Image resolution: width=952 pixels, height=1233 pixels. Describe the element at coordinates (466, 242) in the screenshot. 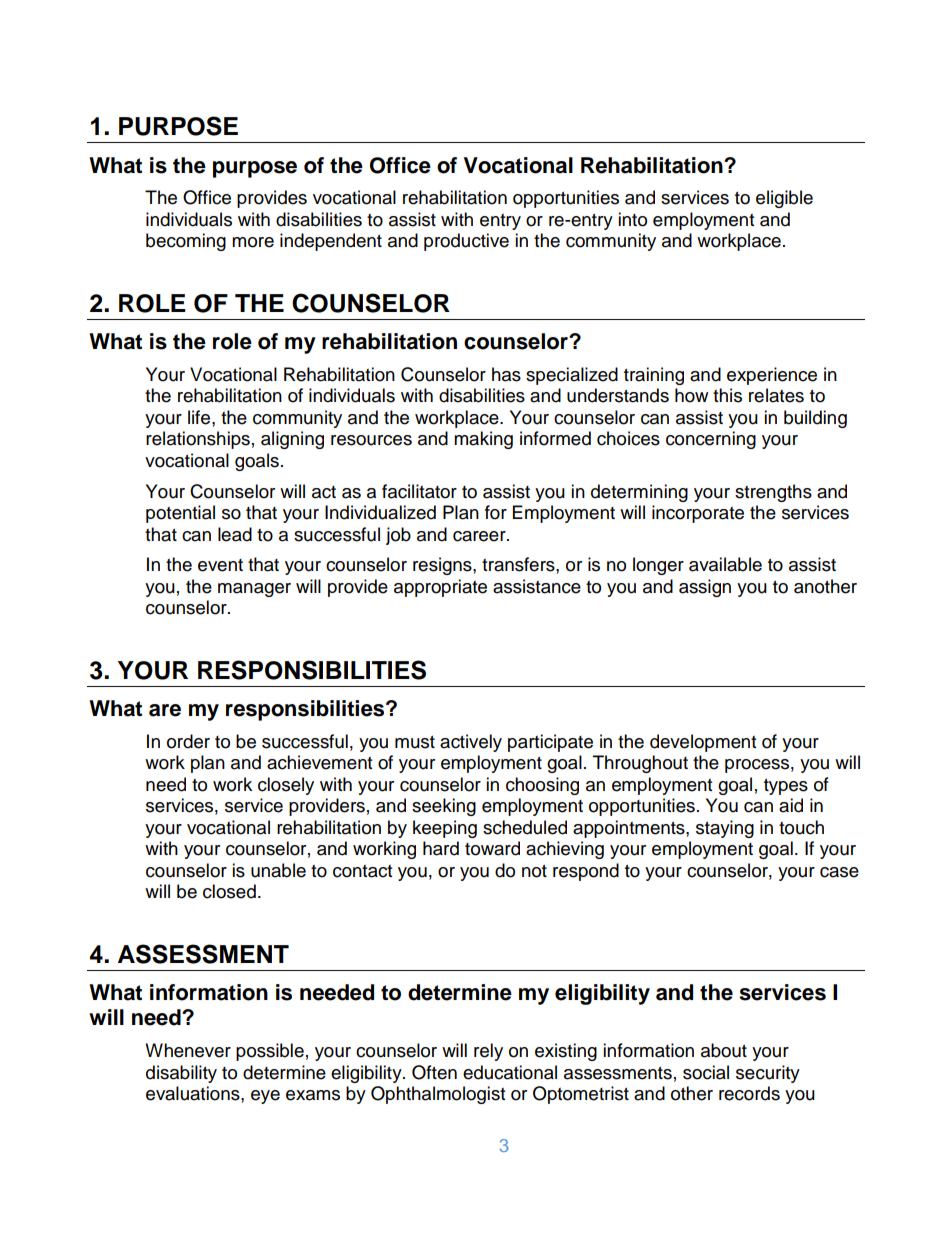

I see `productive` at that location.
